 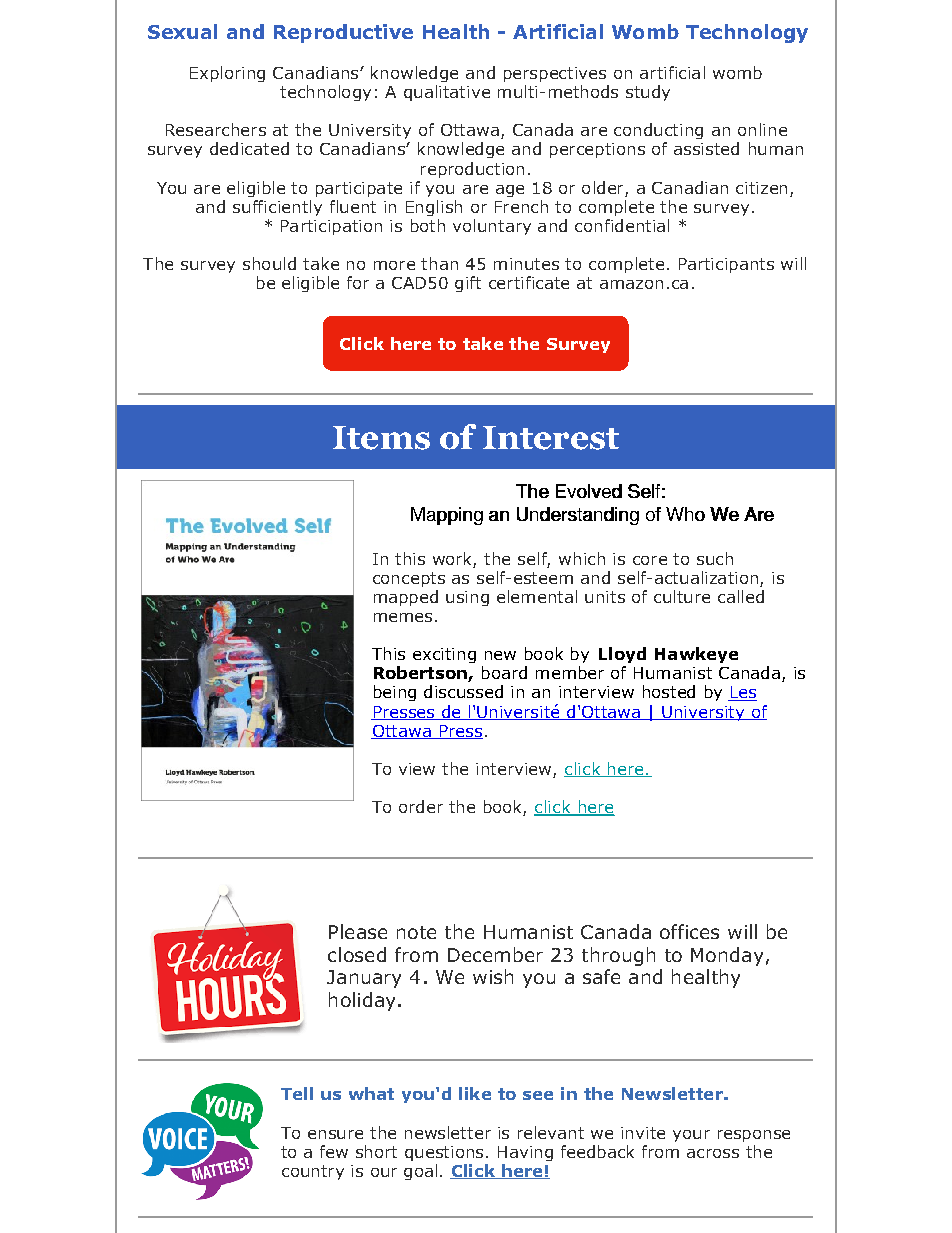 What do you see at coordinates (551, 438) in the image?
I see `Interest` at bounding box center [551, 438].
